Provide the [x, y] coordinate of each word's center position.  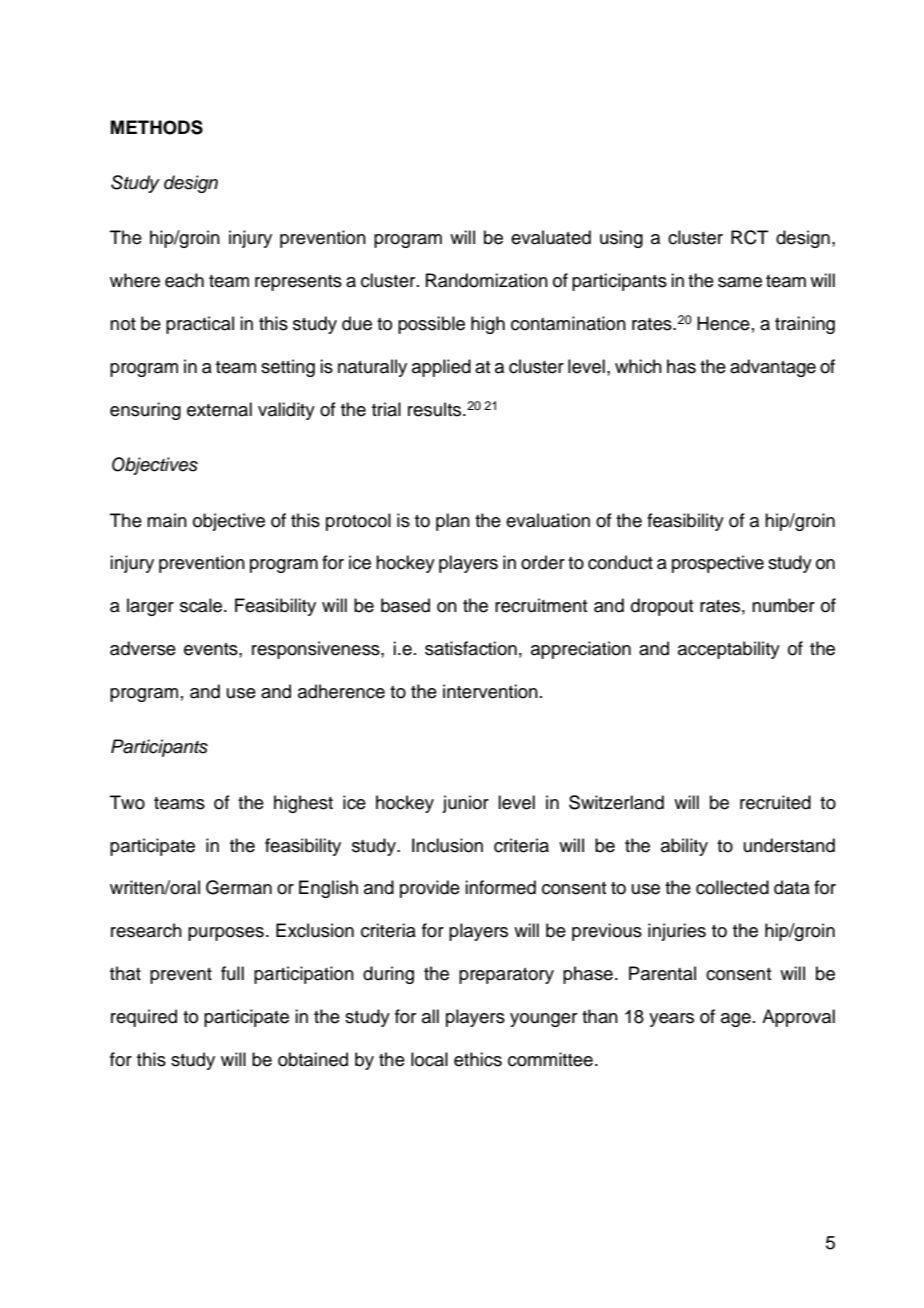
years [671, 1020]
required [144, 1018]
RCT [750, 237]
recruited [775, 802]
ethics [478, 1059]
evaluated [551, 237]
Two [127, 802]
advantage [773, 368]
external [219, 409]
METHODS [157, 127]
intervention [490, 691]
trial [386, 409]
